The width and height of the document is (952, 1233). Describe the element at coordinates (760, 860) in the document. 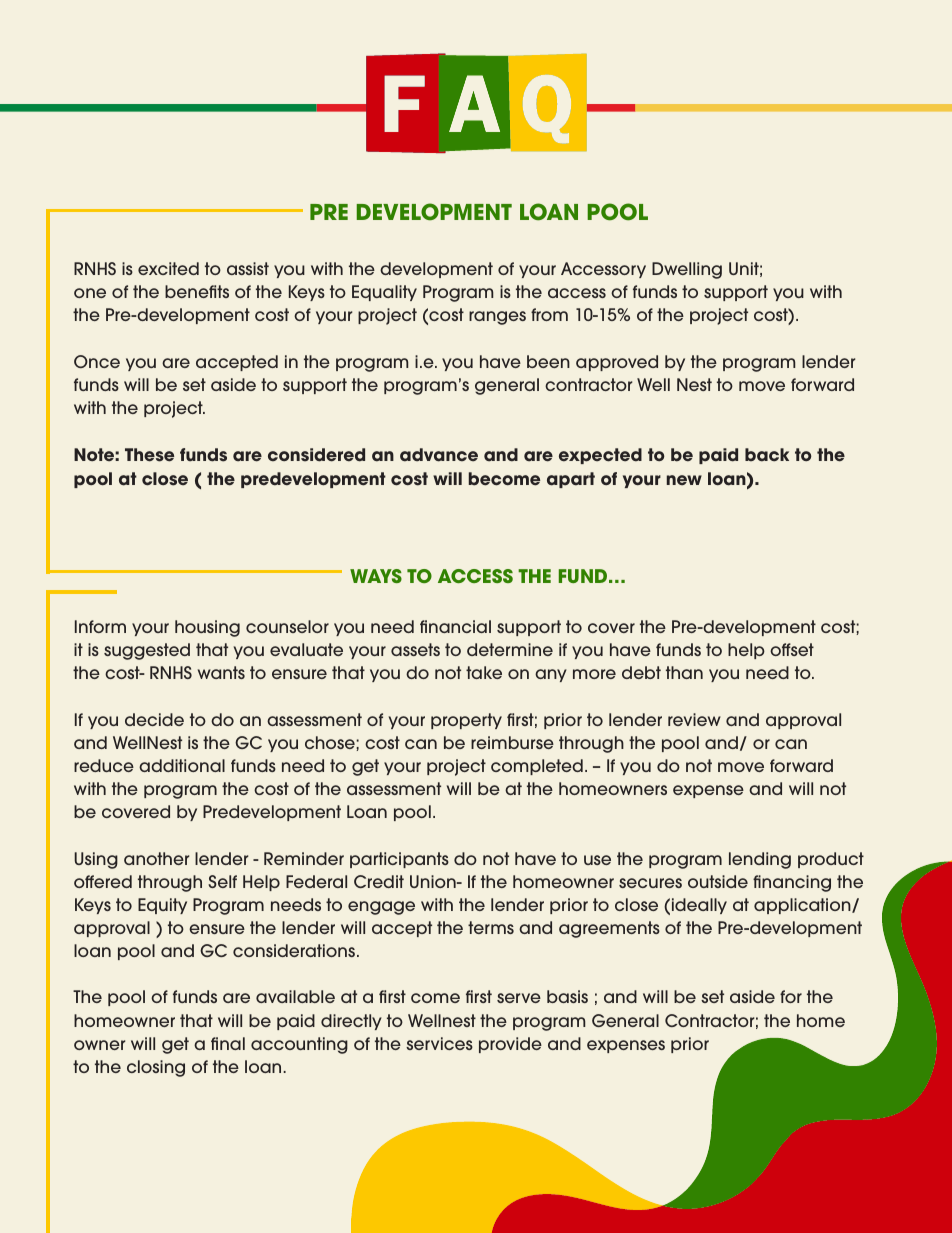

I see `lending` at that location.
